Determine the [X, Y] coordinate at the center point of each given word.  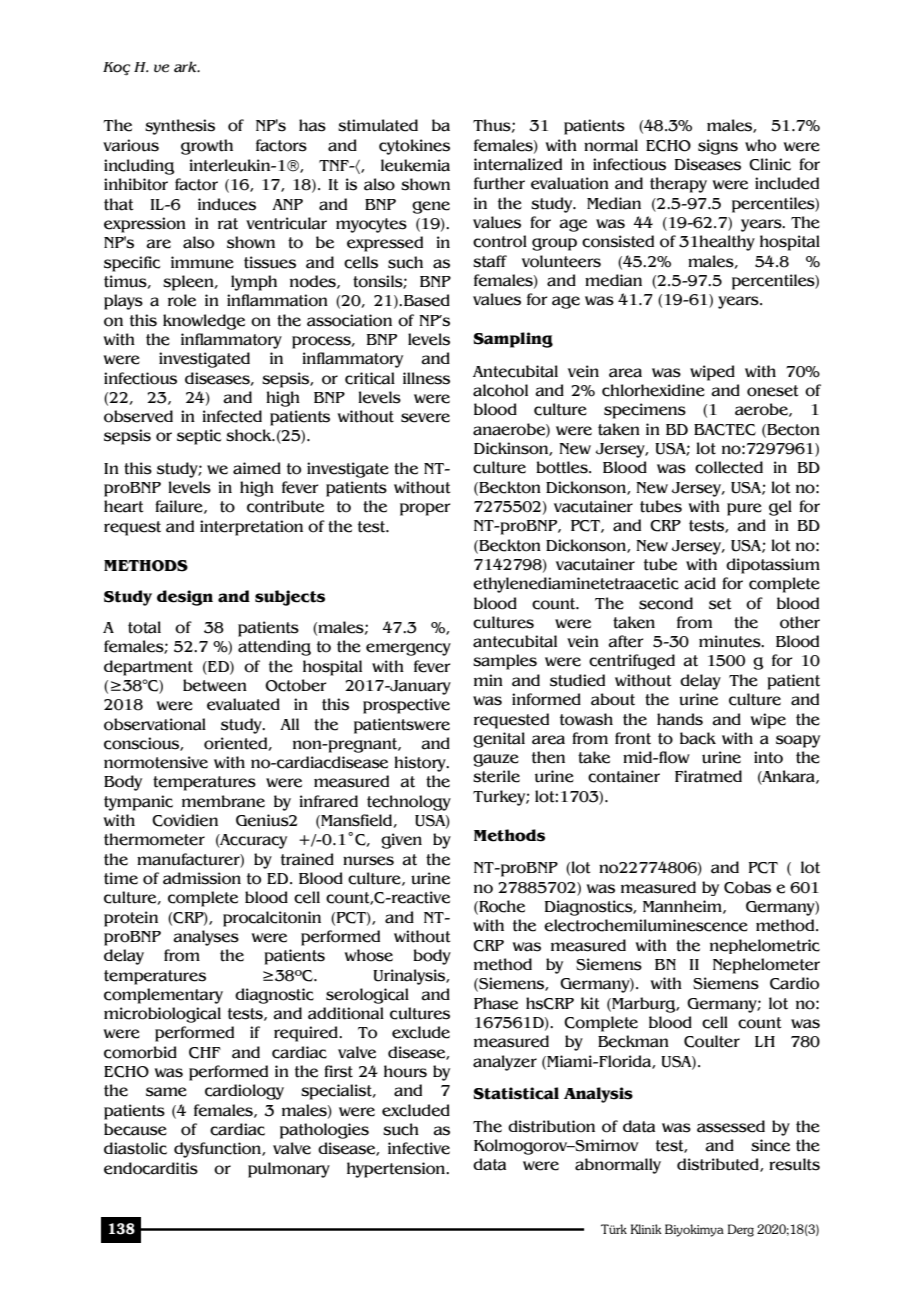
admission [202, 878]
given [401, 841]
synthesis [180, 127]
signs [718, 147]
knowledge [204, 322]
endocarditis [151, 1168]
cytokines [414, 147]
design [185, 598]
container [624, 776]
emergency [408, 649]
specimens [645, 411]
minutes [731, 641]
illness [426, 378]
